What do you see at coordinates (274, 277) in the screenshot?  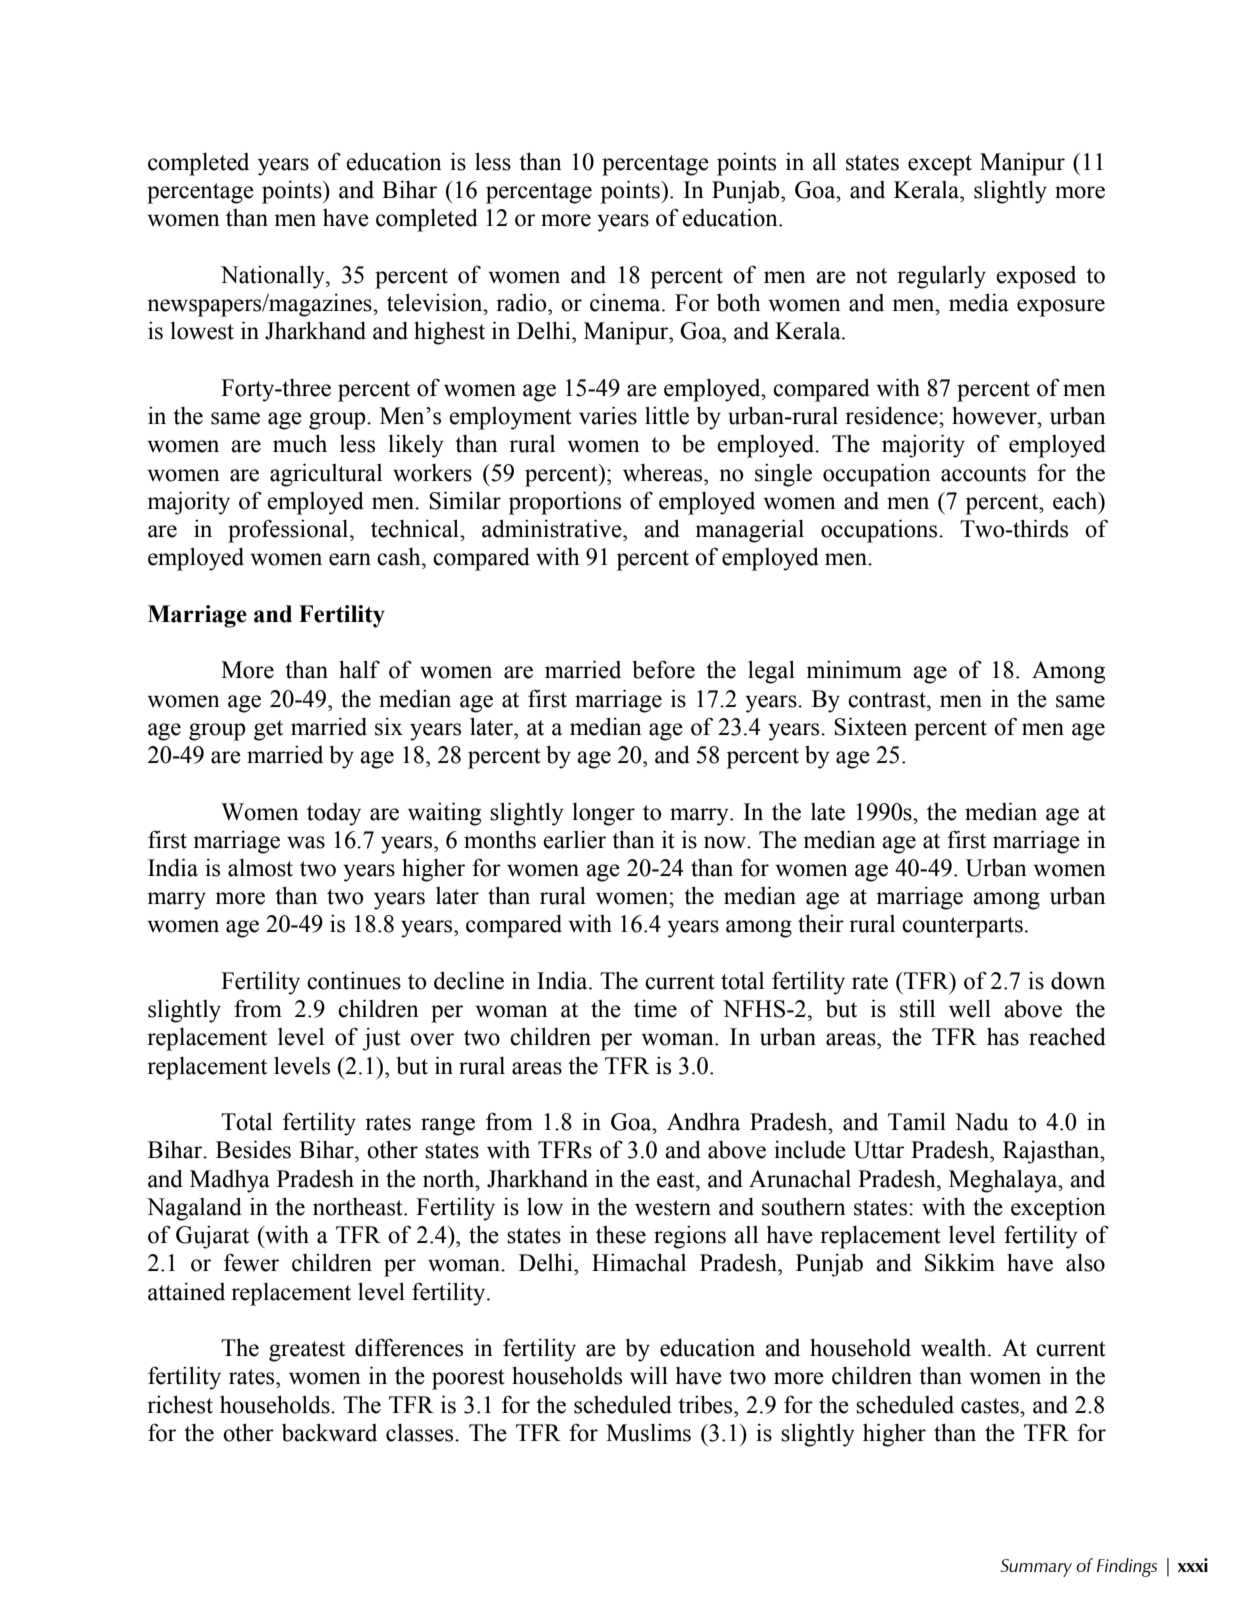 I see `Nationally` at bounding box center [274, 277].
